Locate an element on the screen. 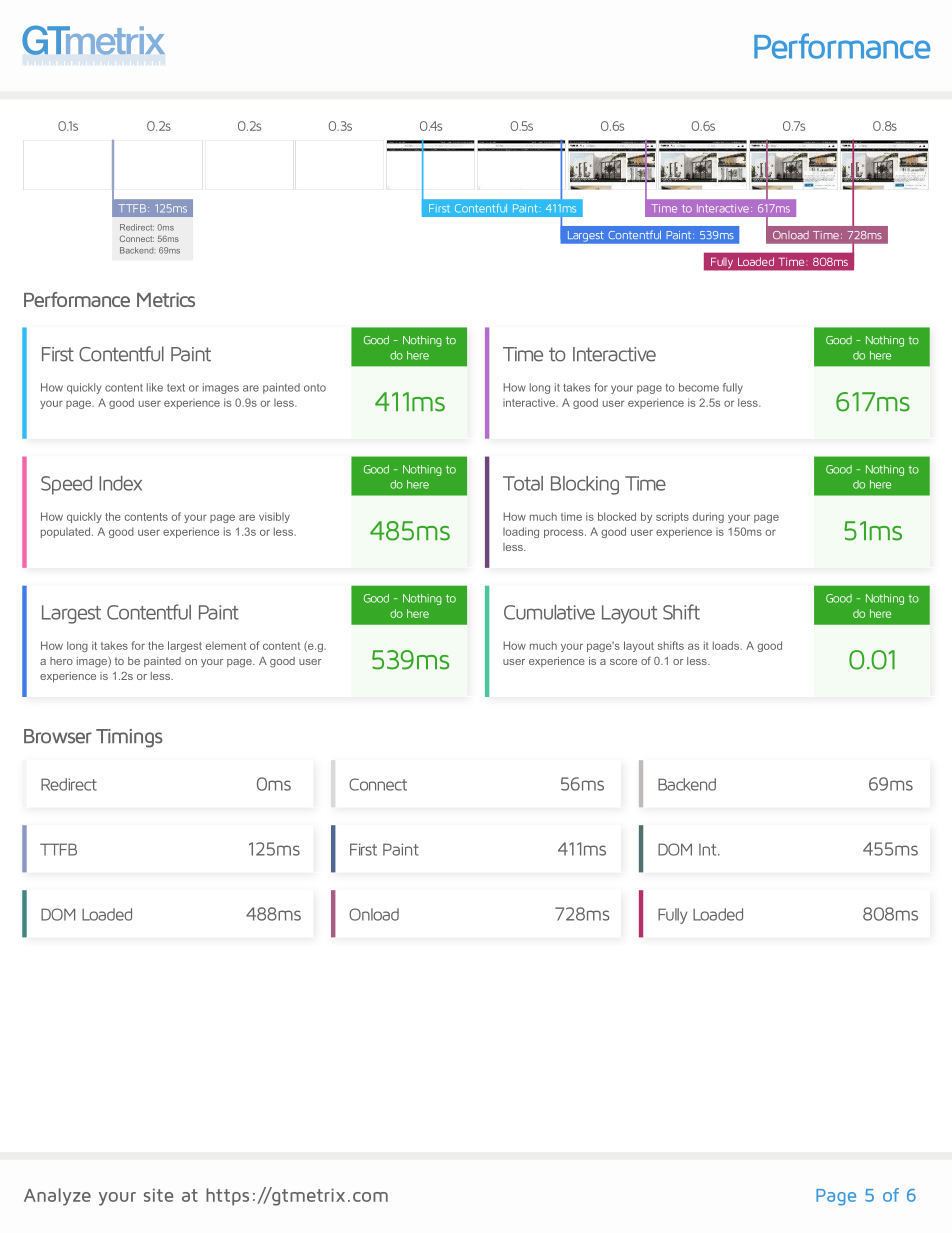 Image resolution: width=952 pixels, height=1233 pixels. Analyze is located at coordinates (57, 1197).
